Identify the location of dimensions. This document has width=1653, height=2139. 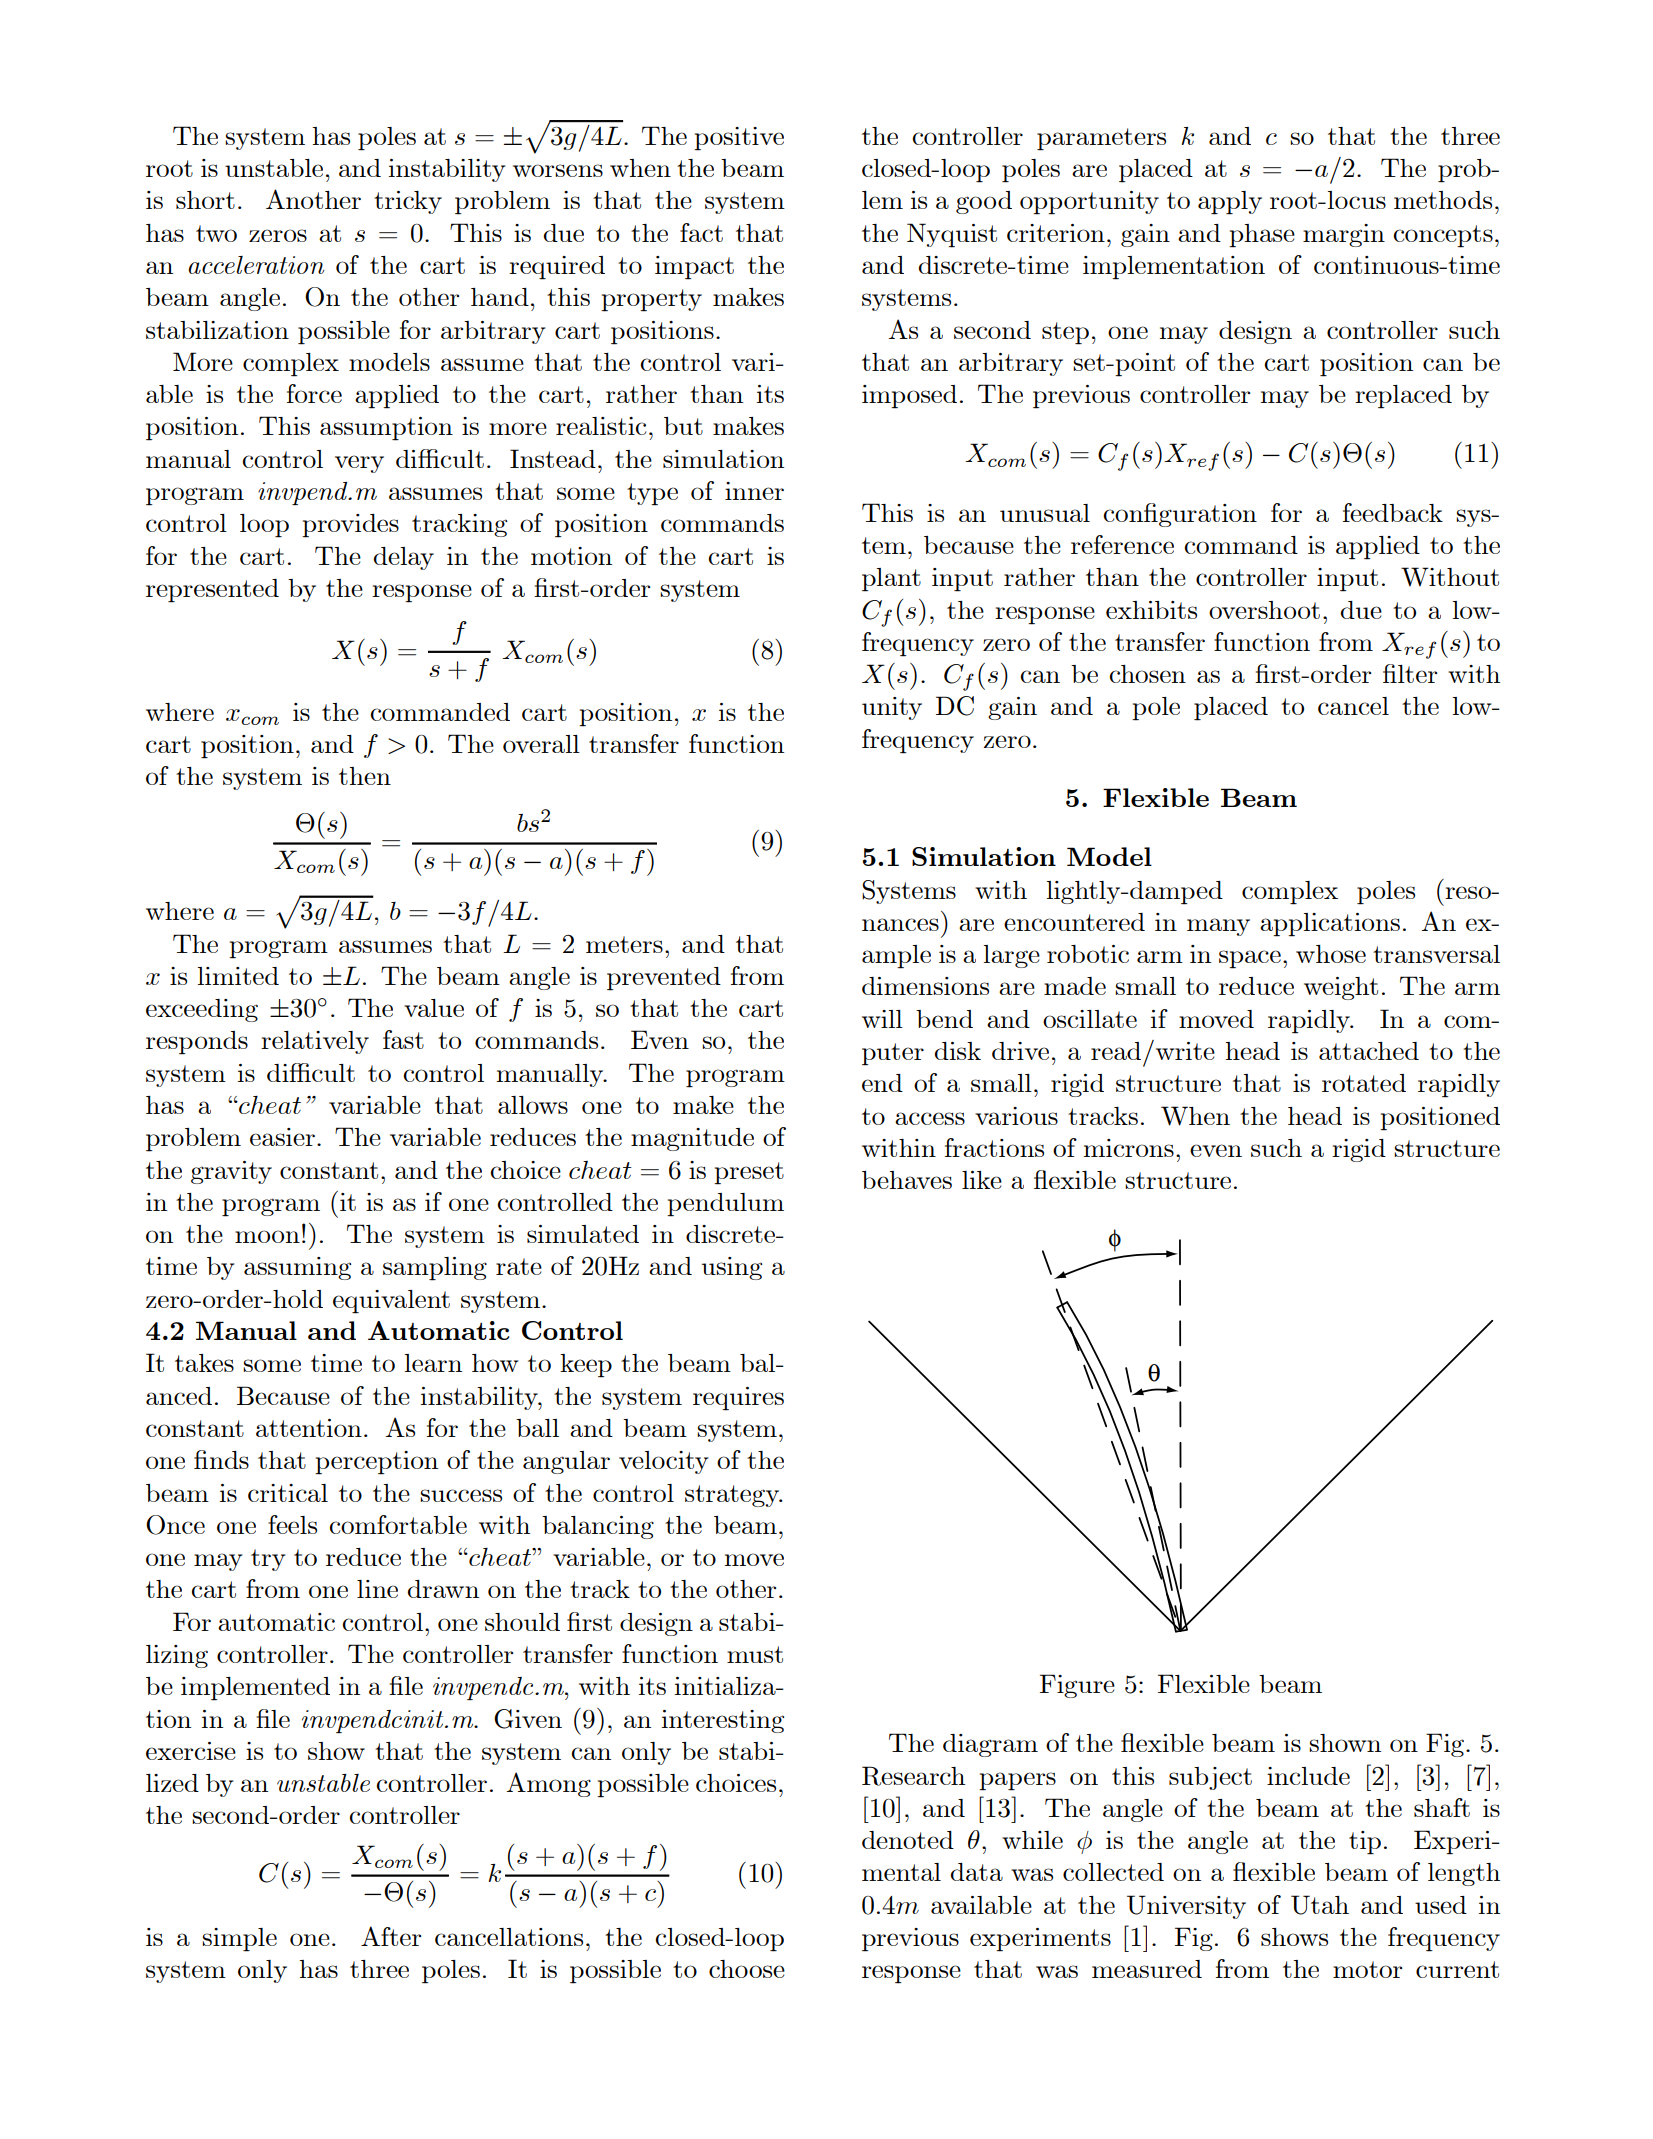
(925, 986).
